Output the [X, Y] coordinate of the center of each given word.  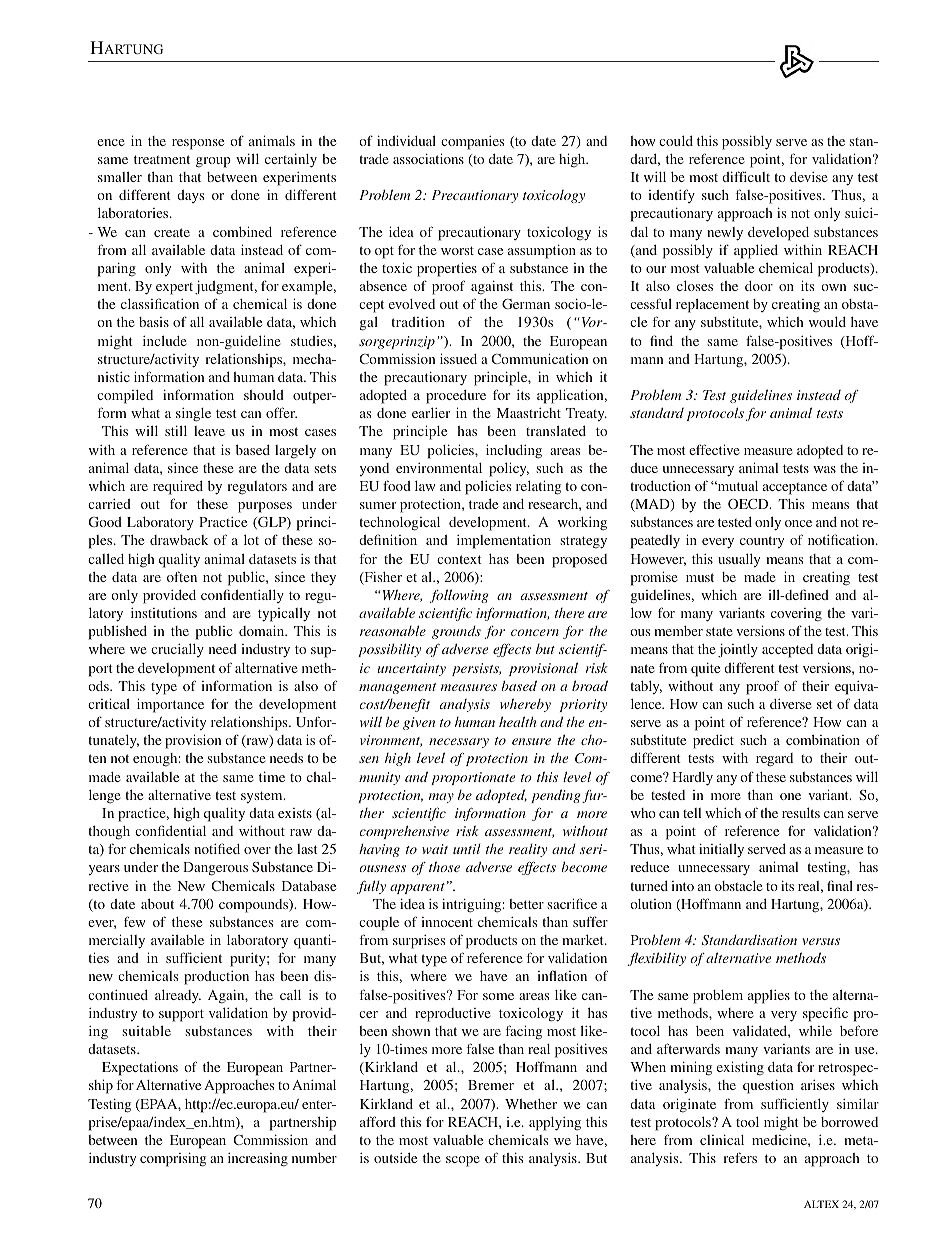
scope [463, 1161]
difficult [746, 176]
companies [472, 143]
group [213, 162]
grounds [456, 632]
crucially [177, 650]
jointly [738, 650]
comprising [173, 1160]
